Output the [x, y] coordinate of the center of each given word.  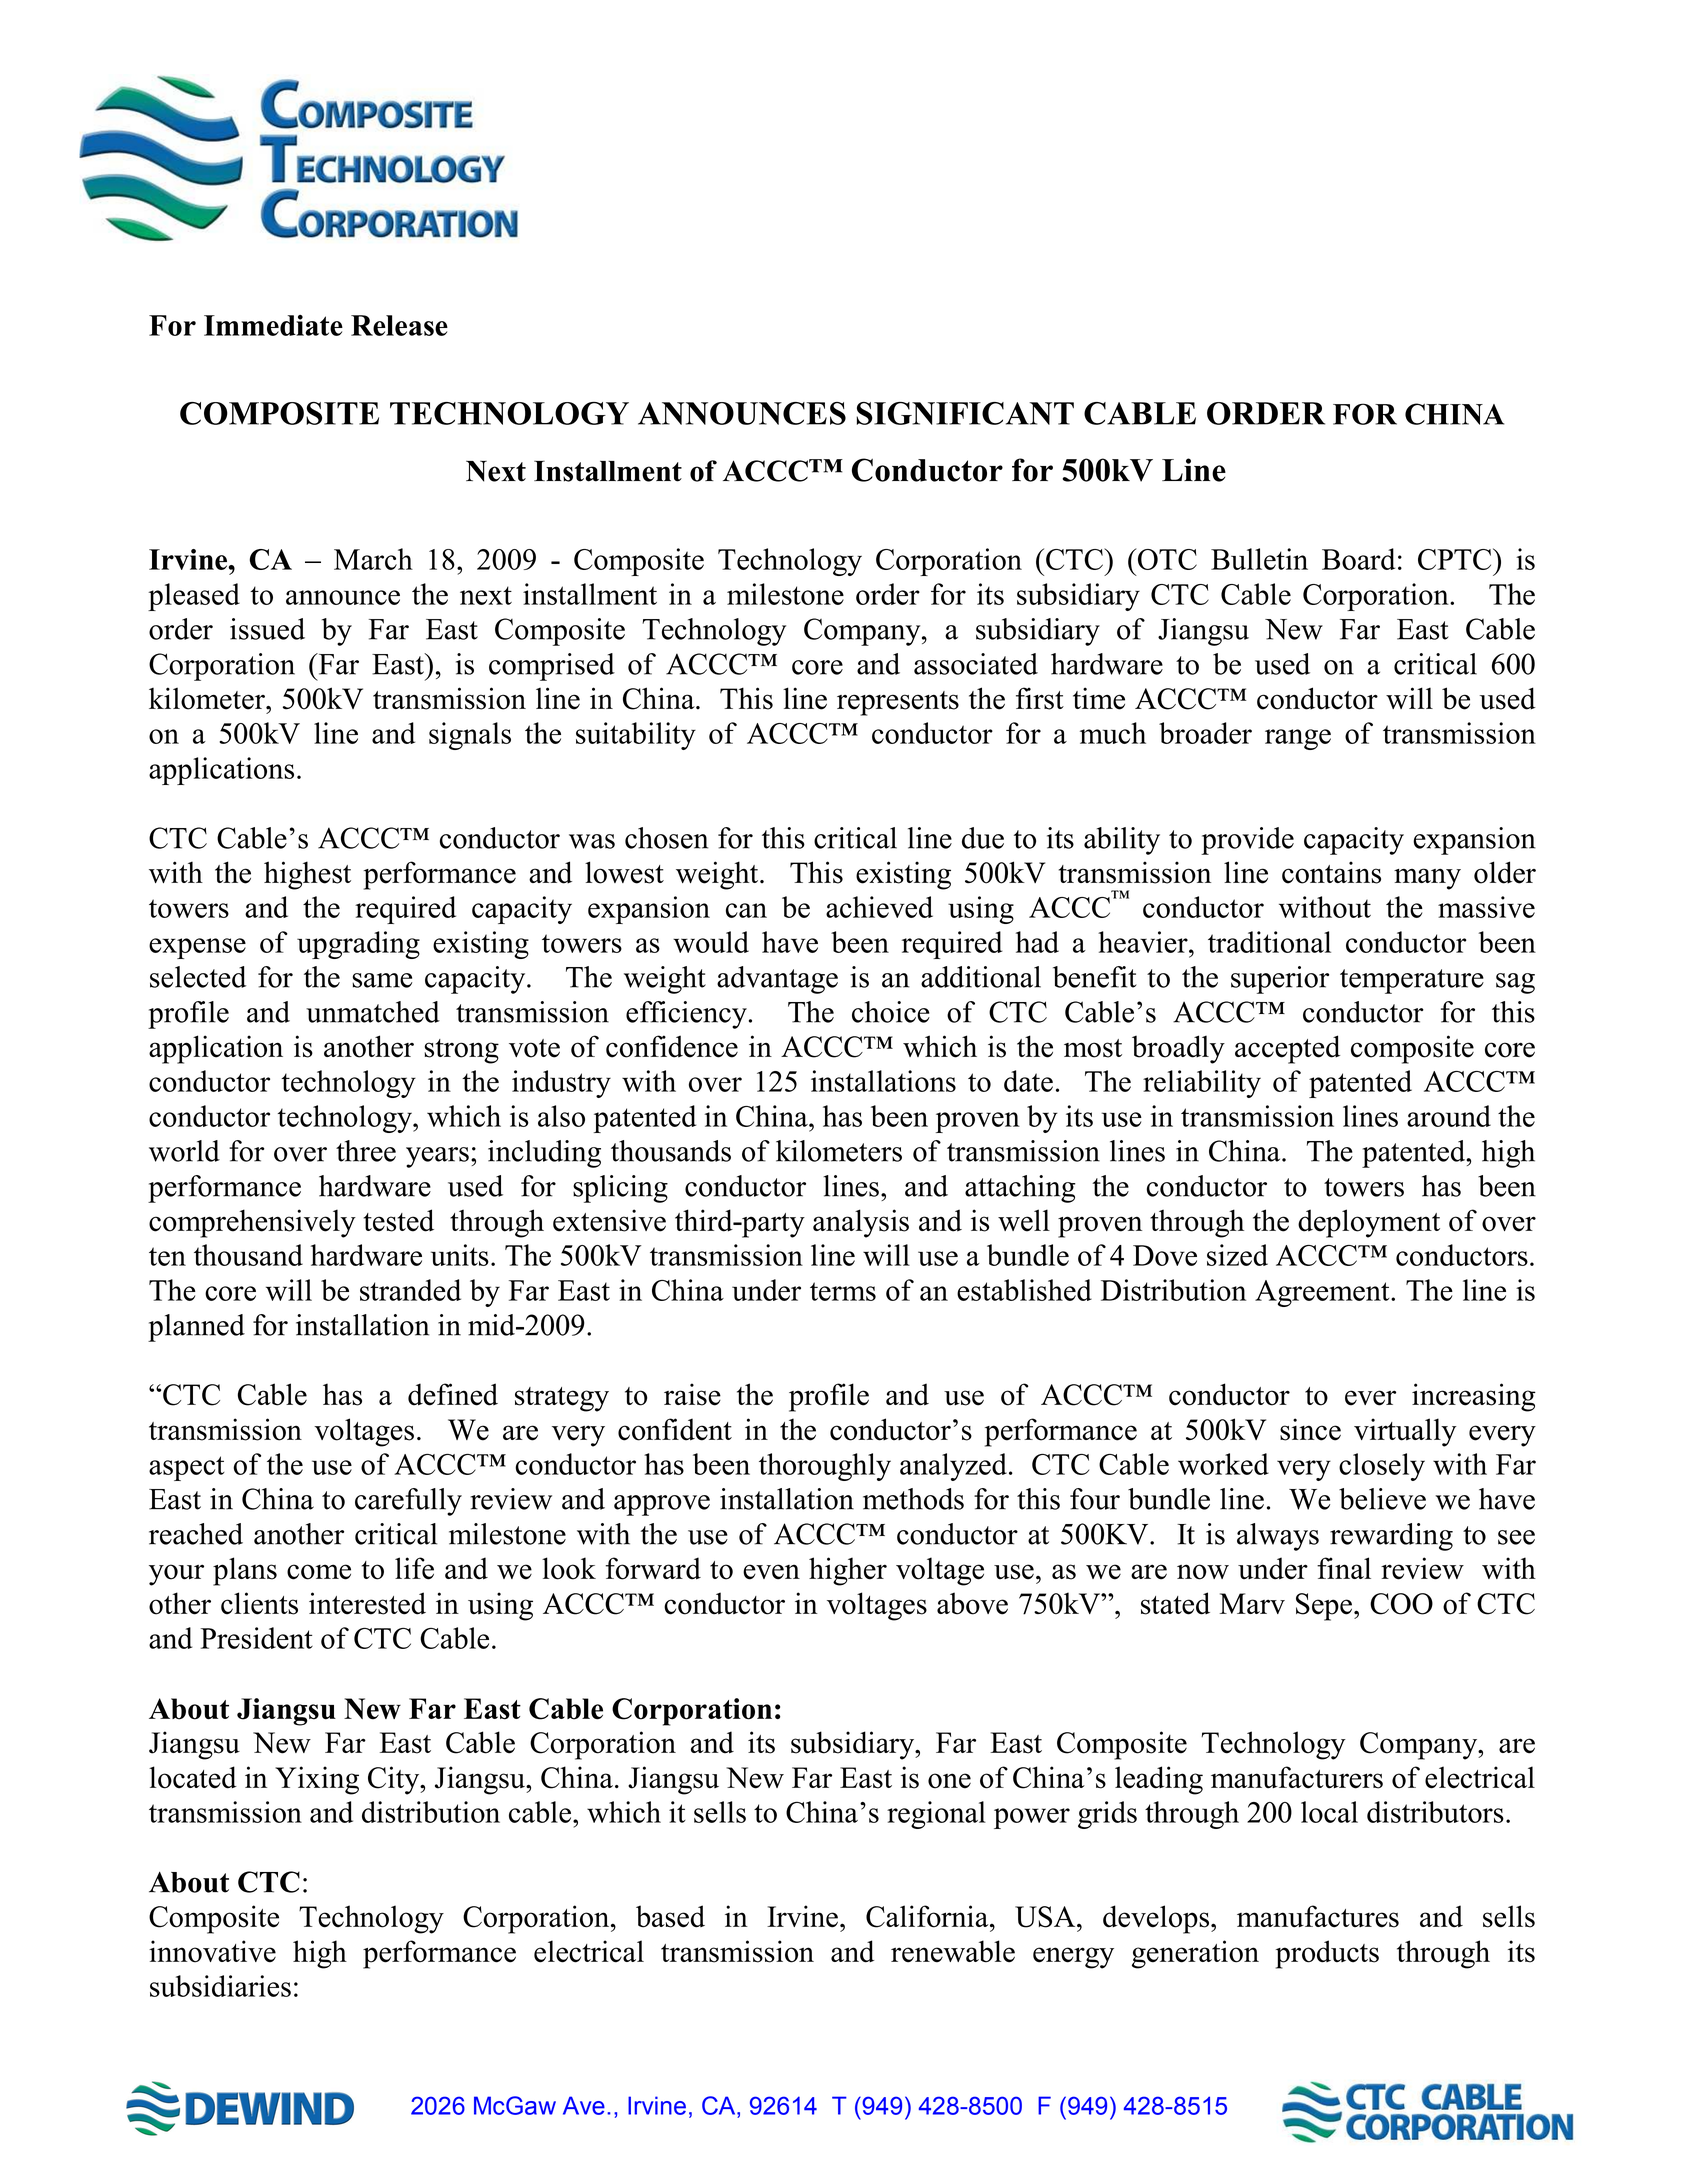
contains [1331, 872]
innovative [212, 1951]
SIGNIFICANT [965, 413]
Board [1358, 559]
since [1310, 1429]
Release [399, 325]
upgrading [358, 945]
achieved [879, 907]
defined [453, 1394]
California [928, 1916]
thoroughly [825, 1467]
